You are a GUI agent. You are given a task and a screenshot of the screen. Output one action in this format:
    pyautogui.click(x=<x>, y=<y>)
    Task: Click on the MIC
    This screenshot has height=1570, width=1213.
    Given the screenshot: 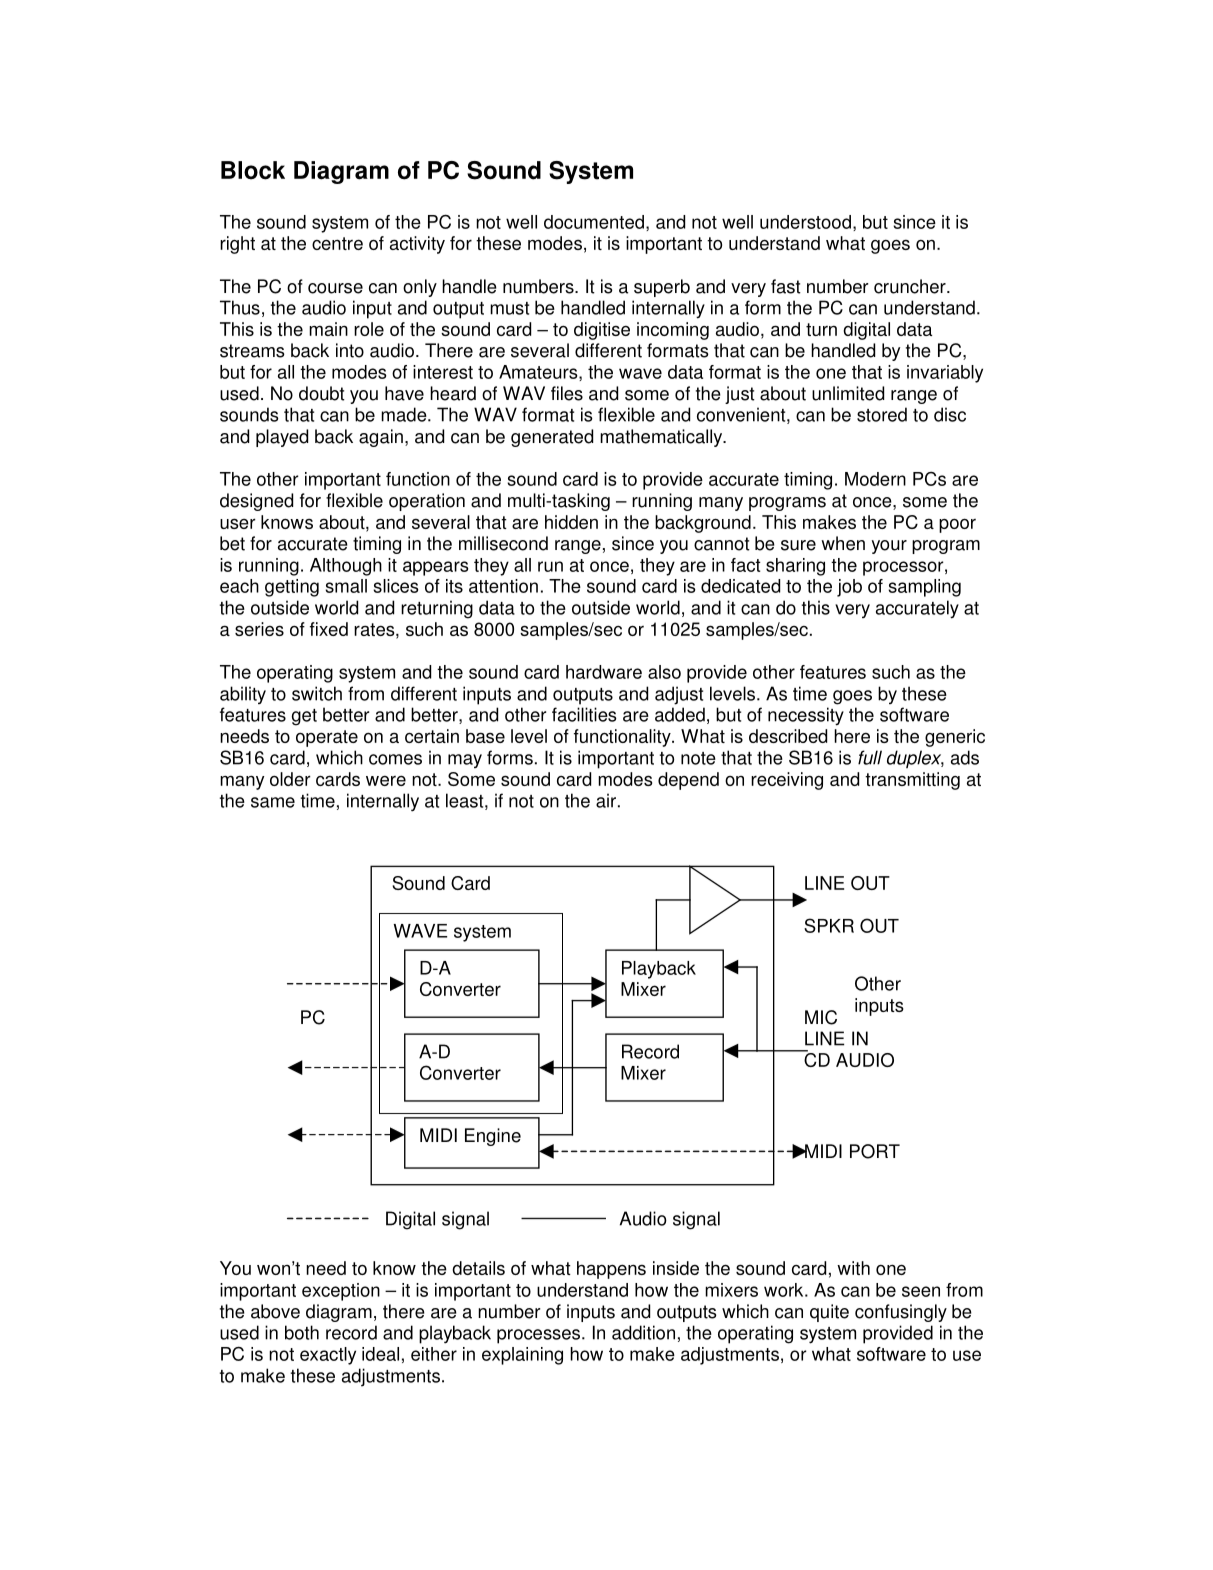 What is the action you would take?
    pyautogui.click(x=821, y=1017)
